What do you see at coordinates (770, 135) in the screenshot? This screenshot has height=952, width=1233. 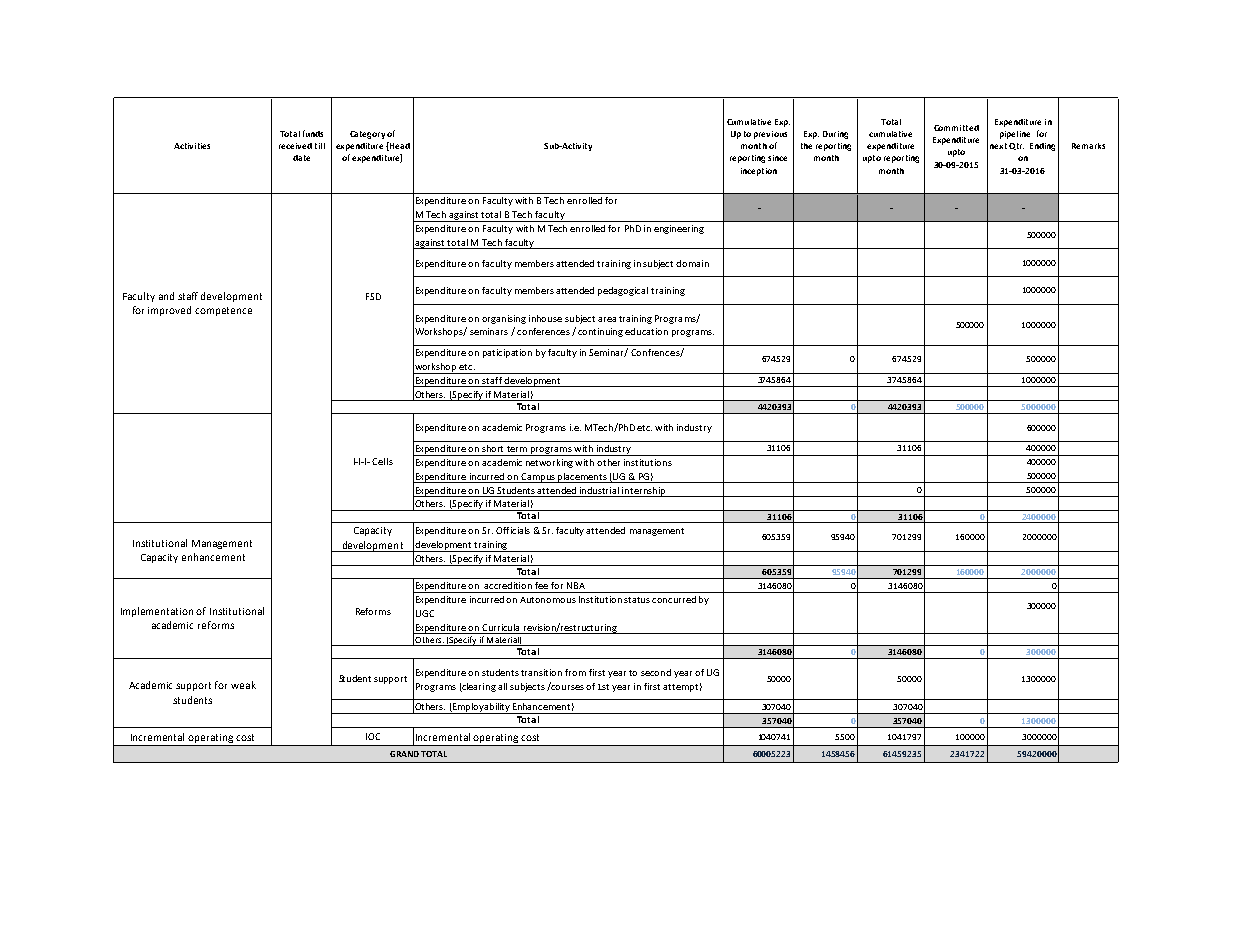 I see `previous` at bounding box center [770, 135].
